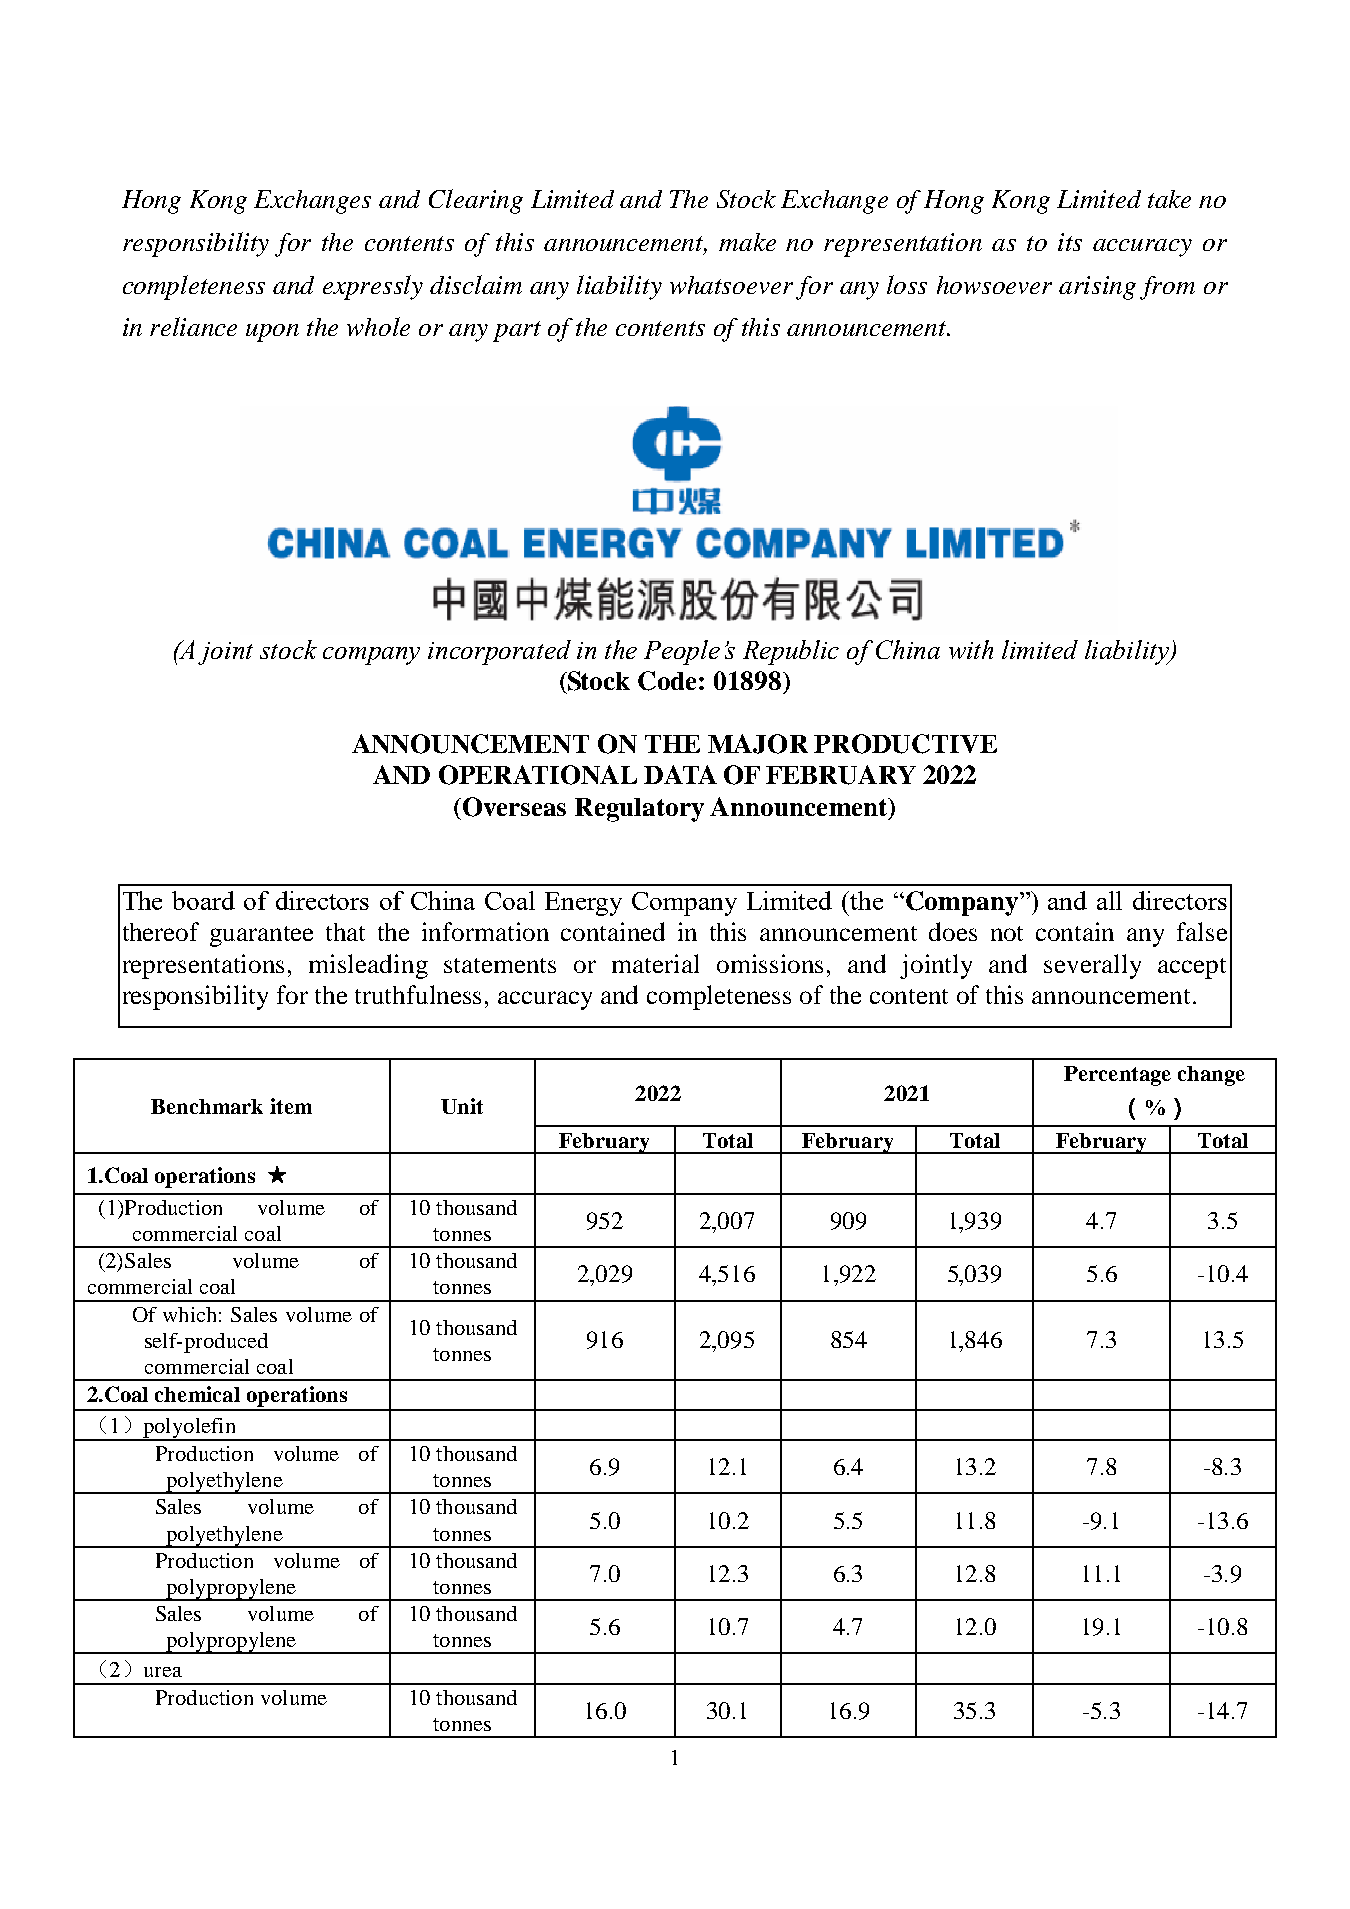 This screenshot has height=1909, width=1350. I want to click on PRODUCTIVE, so click(905, 744).
